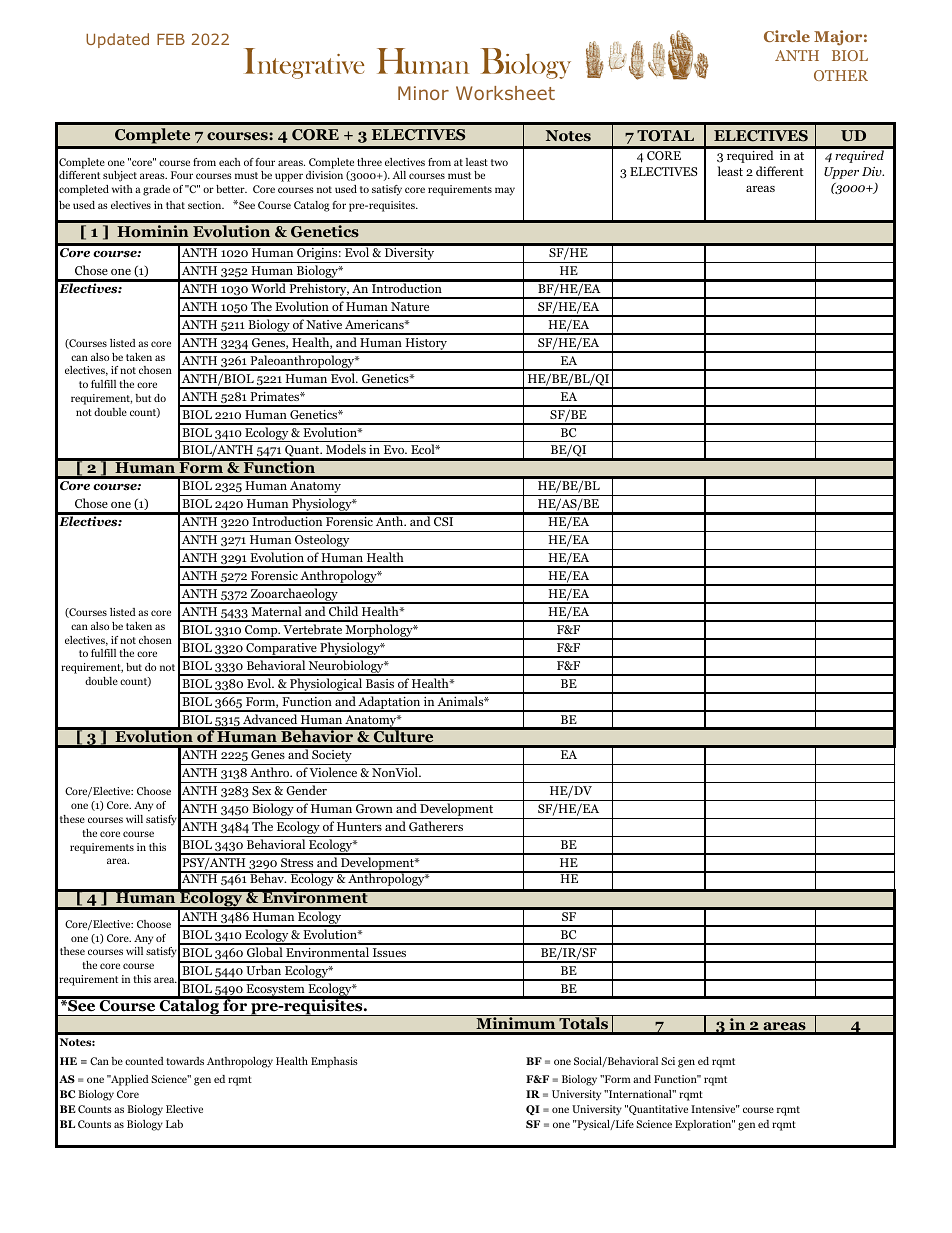  Describe the element at coordinates (499, 162) in the screenshot. I see `two` at that location.
